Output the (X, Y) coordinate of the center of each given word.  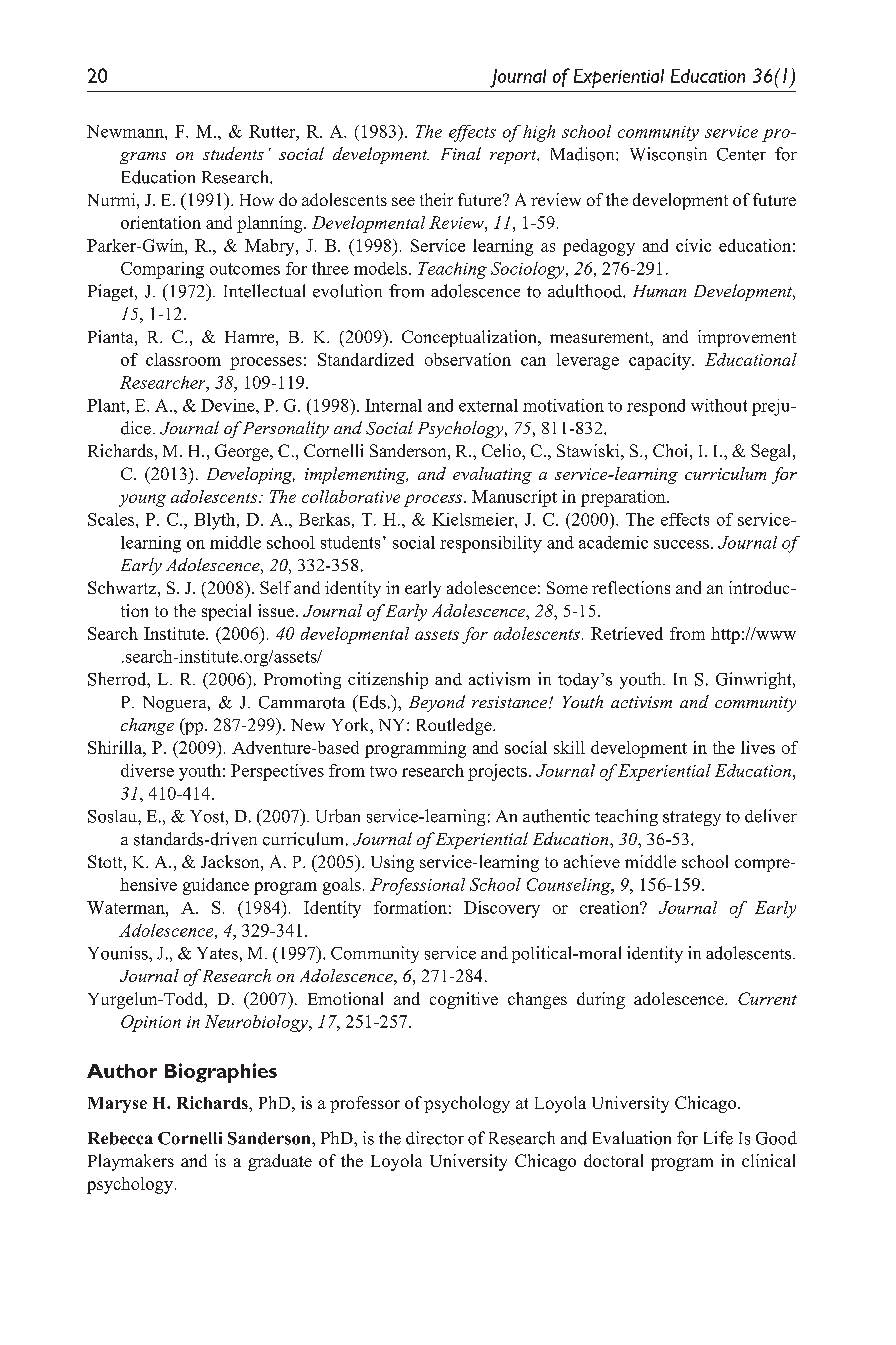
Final (461, 153)
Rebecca (120, 1138)
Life (718, 1138)
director (435, 1138)
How (257, 200)
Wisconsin (668, 154)
